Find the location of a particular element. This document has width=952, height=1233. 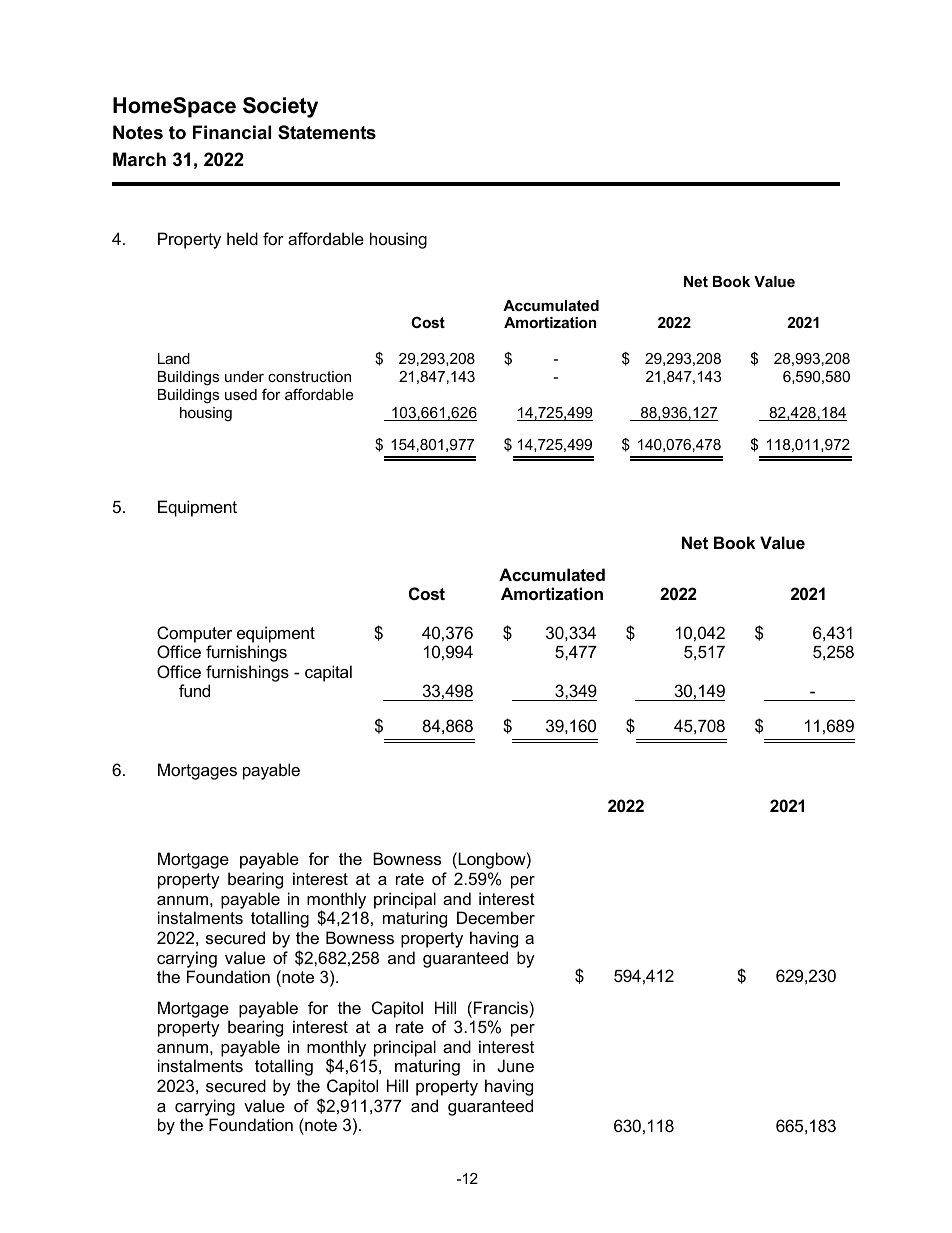

December is located at coordinates (496, 917).
